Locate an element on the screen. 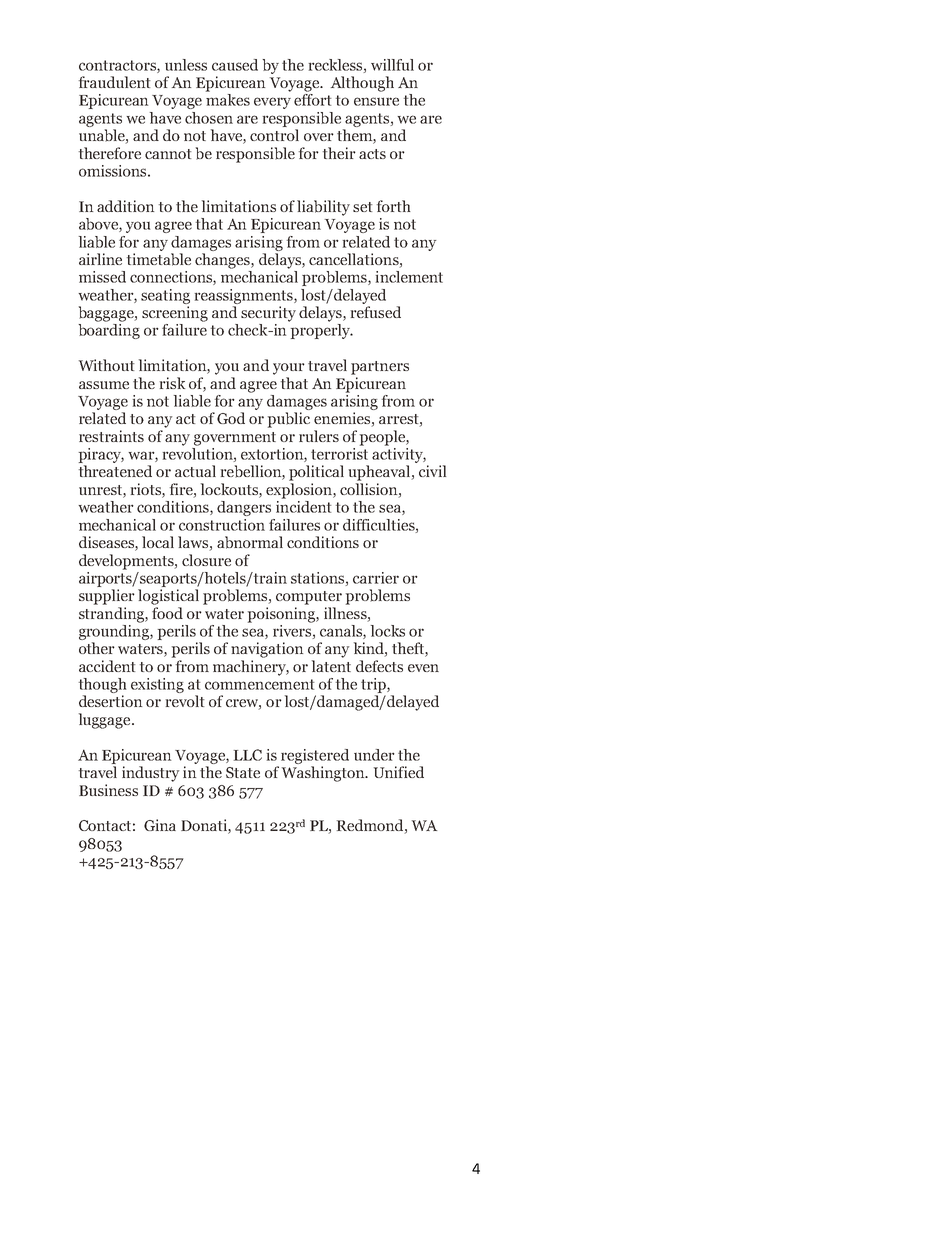  fraudulent is located at coordinates (115, 82).
